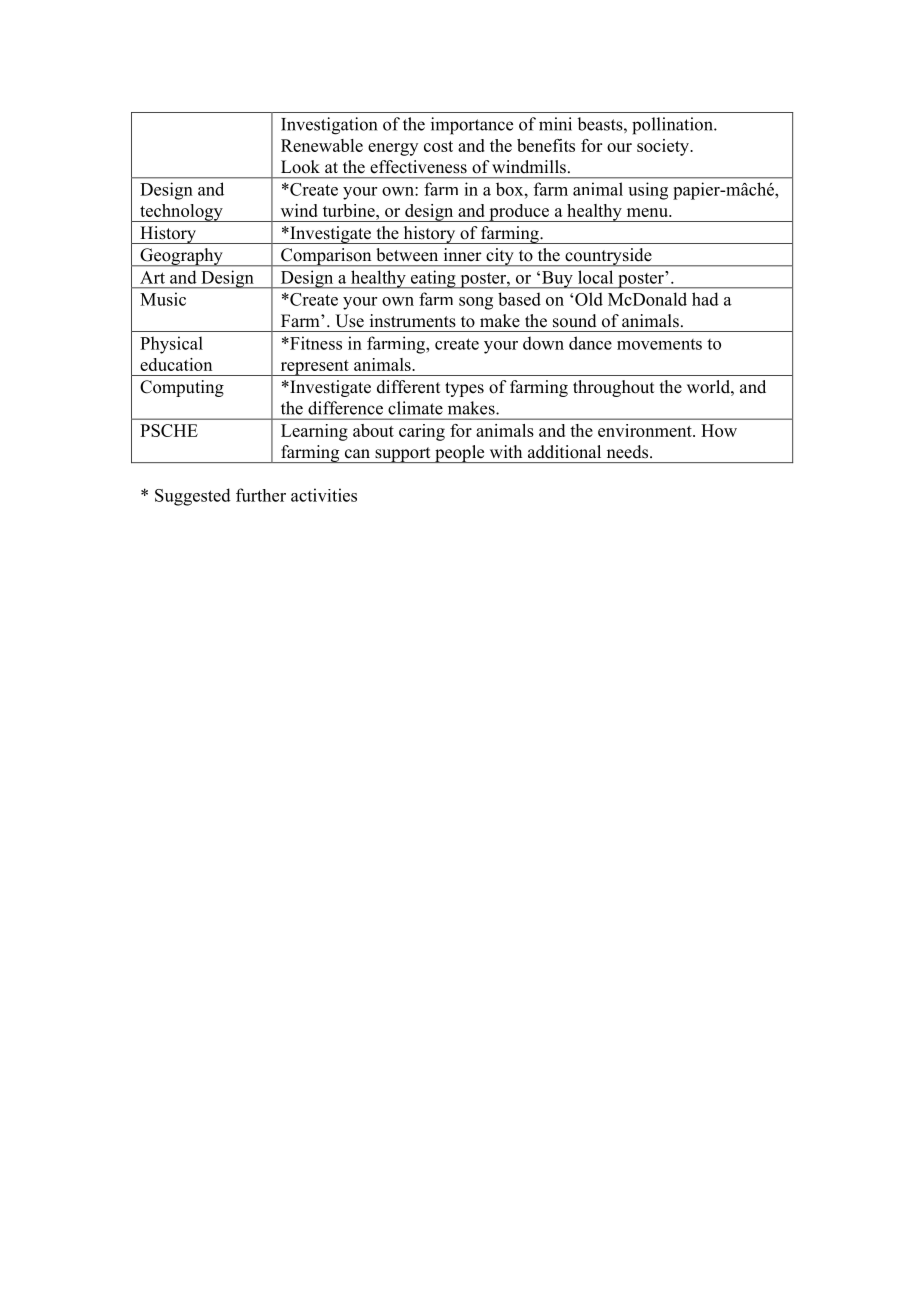 The height and width of the document is (1308, 924). I want to click on cost, so click(438, 146).
